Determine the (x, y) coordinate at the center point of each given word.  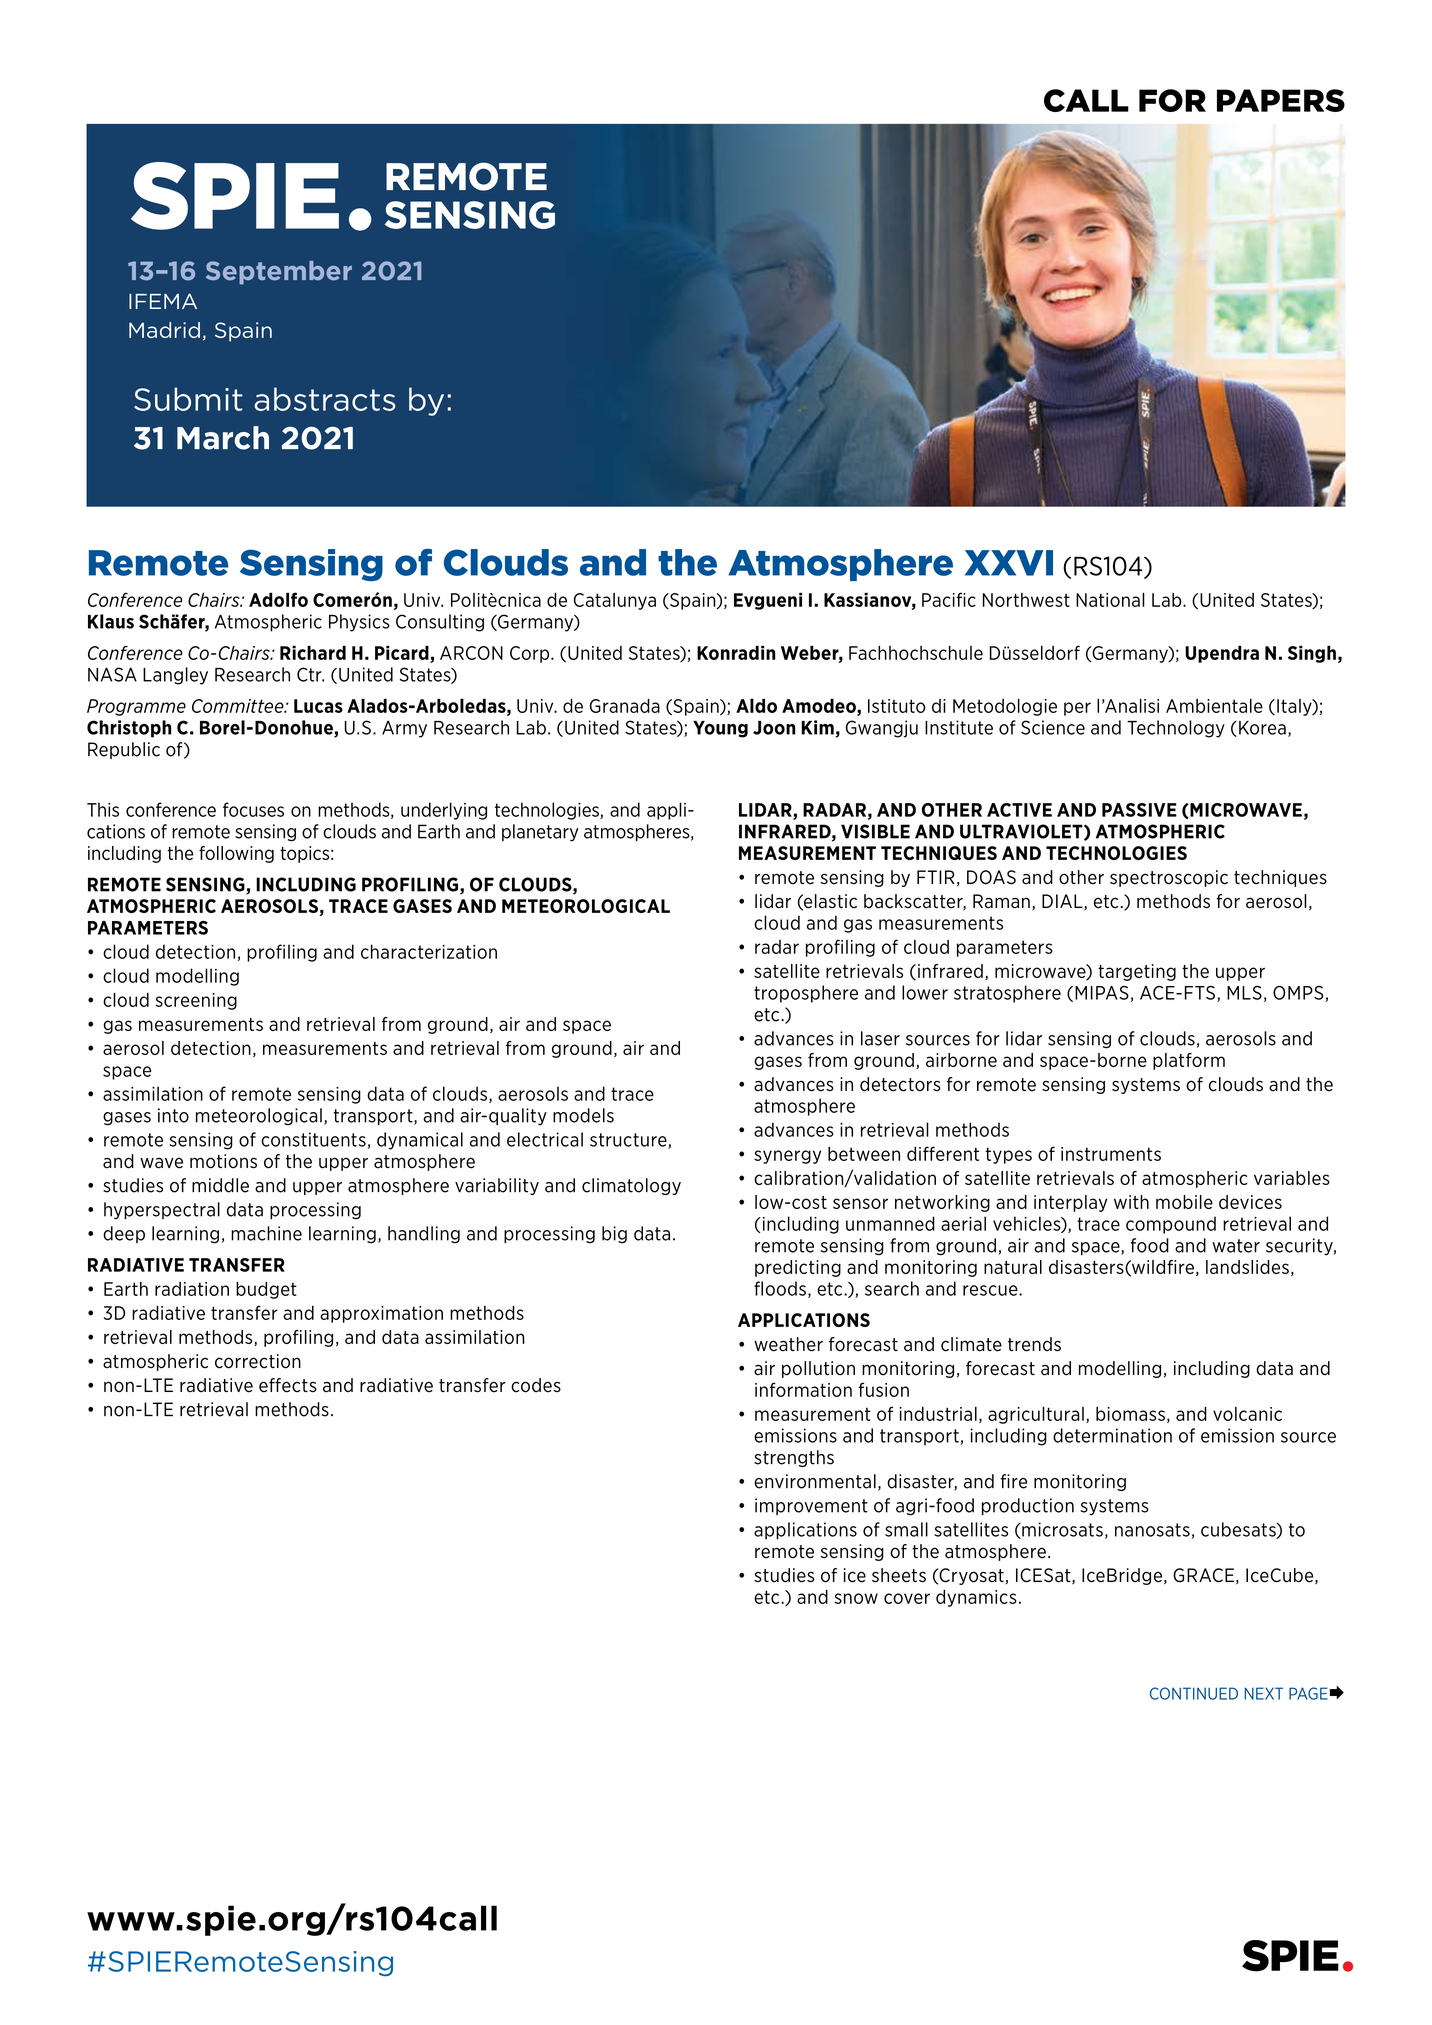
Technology (1176, 729)
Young (720, 729)
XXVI (1009, 563)
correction (258, 1361)
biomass (1130, 1414)
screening (196, 1001)
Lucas (318, 706)
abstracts (324, 399)
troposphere (806, 994)
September (279, 273)
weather (788, 1344)
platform (1189, 1061)
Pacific (949, 599)
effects (288, 1385)
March (223, 438)
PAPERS (1281, 100)
